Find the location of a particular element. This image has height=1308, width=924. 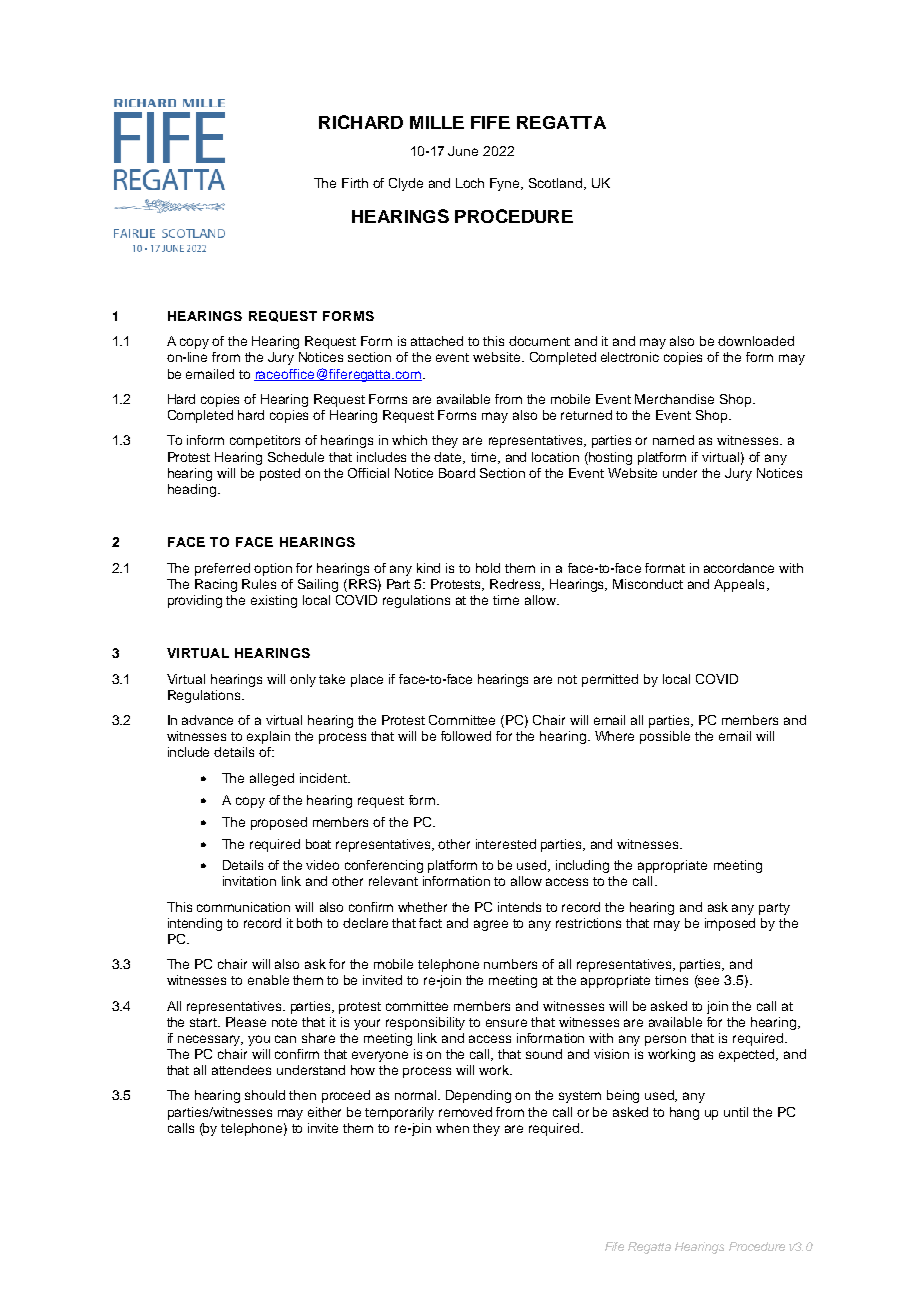

Depending is located at coordinates (478, 1096).
